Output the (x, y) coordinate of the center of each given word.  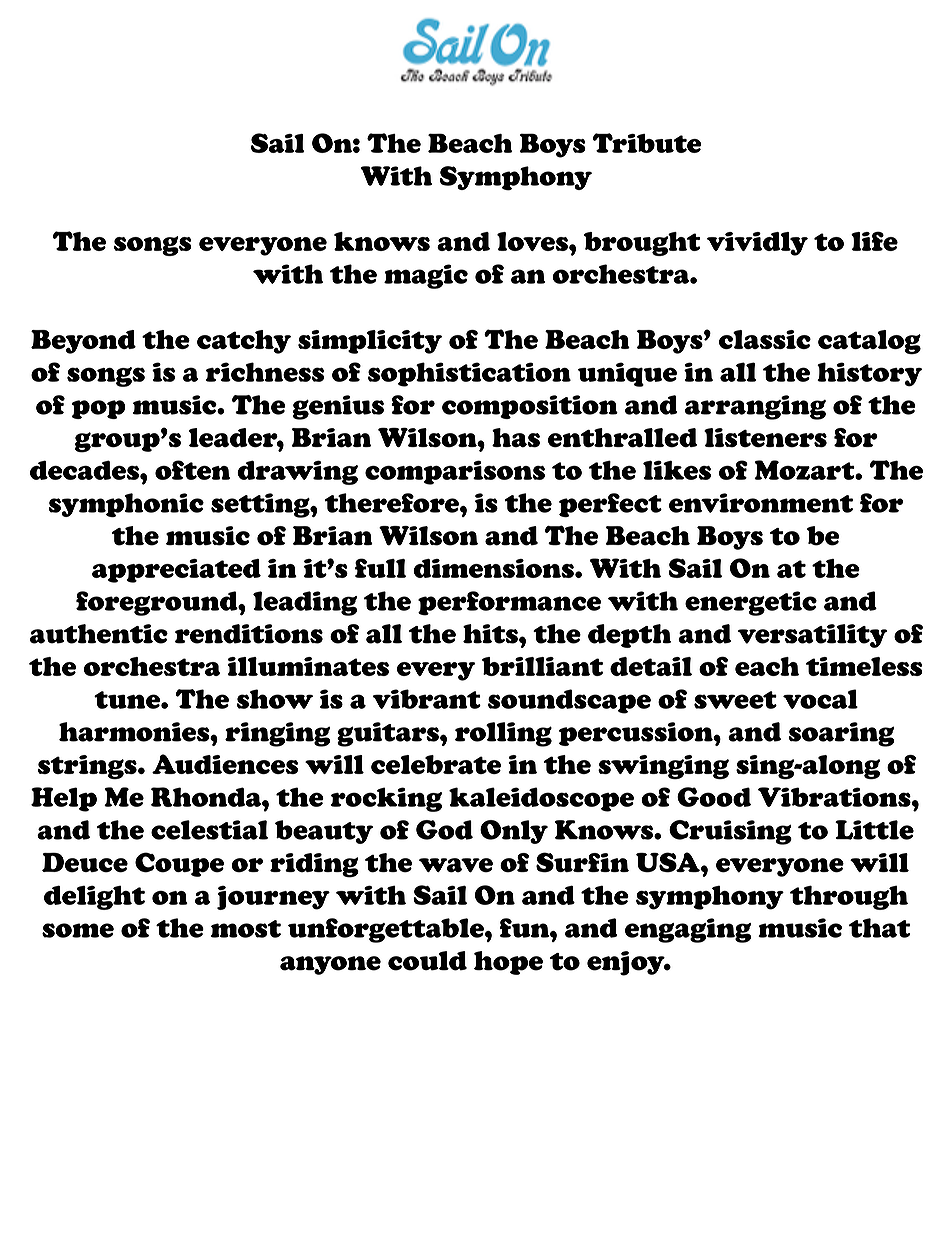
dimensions (494, 568)
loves (533, 241)
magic (426, 276)
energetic (751, 603)
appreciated (176, 571)
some (78, 930)
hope (508, 963)
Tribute (647, 143)
